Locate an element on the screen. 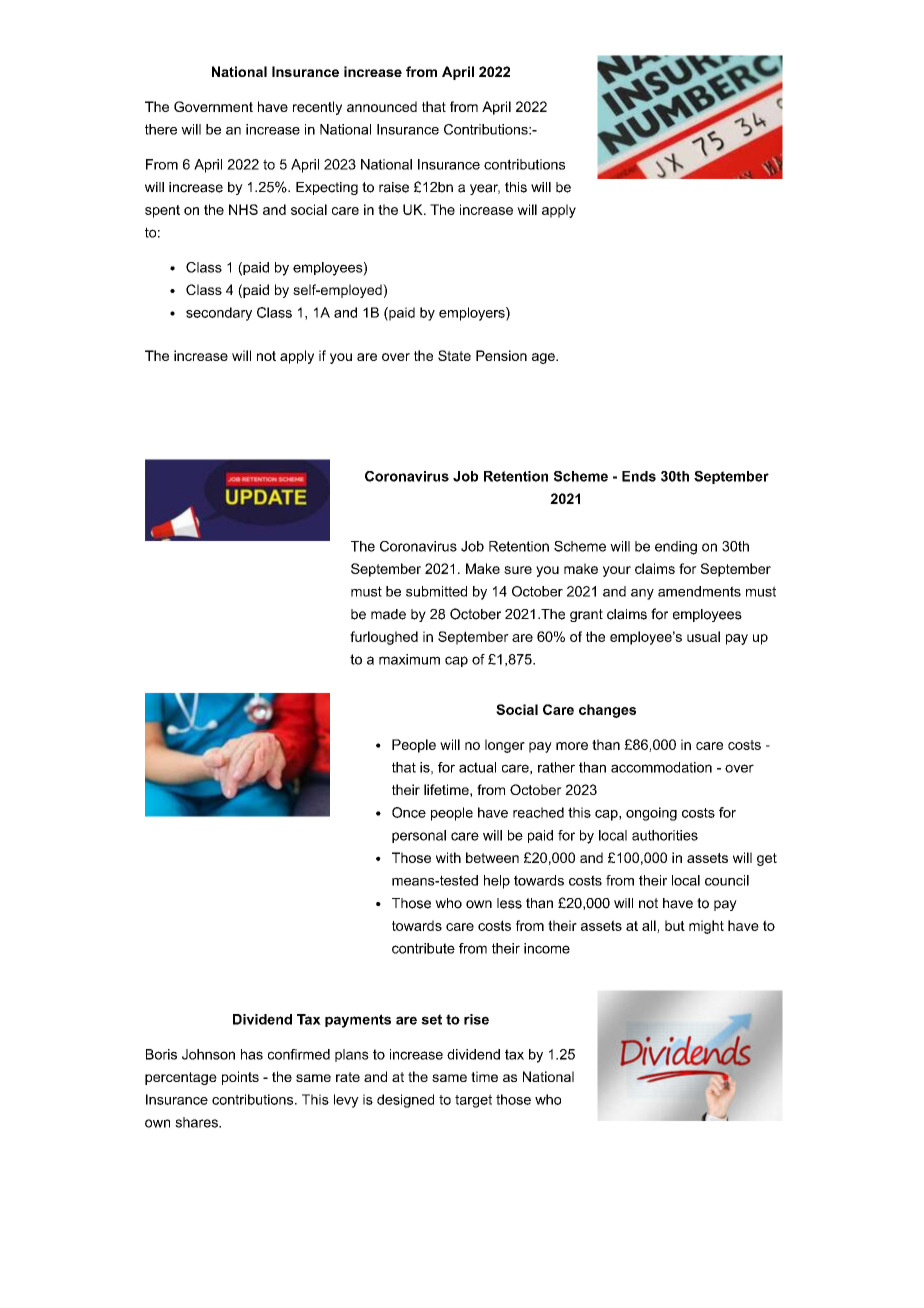 The image size is (924, 1308). accommodation is located at coordinates (661, 767).
